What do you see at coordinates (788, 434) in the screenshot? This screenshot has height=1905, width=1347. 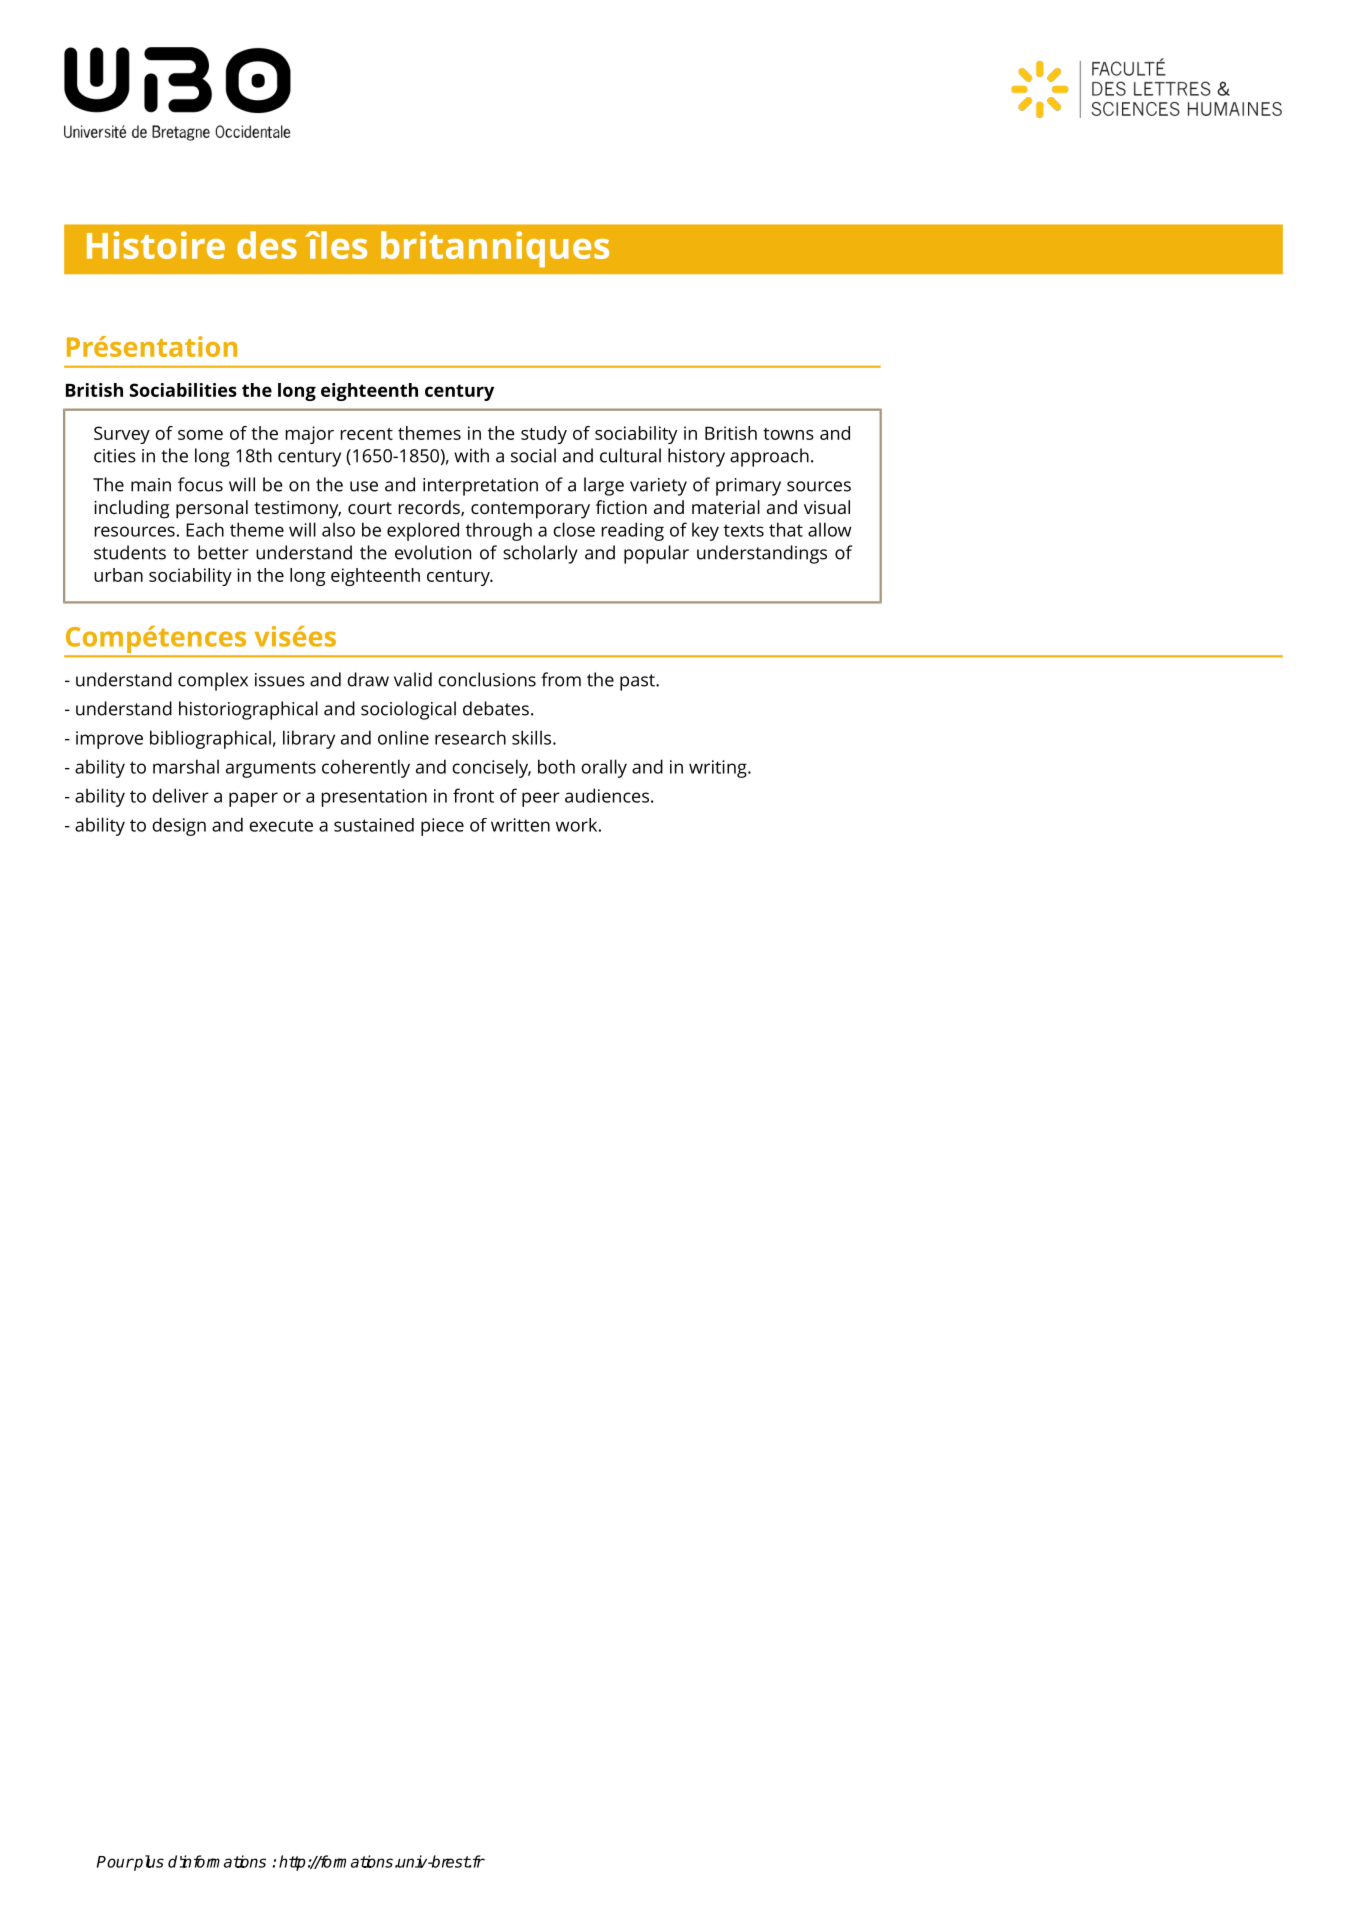 I see `towns` at bounding box center [788, 434].
